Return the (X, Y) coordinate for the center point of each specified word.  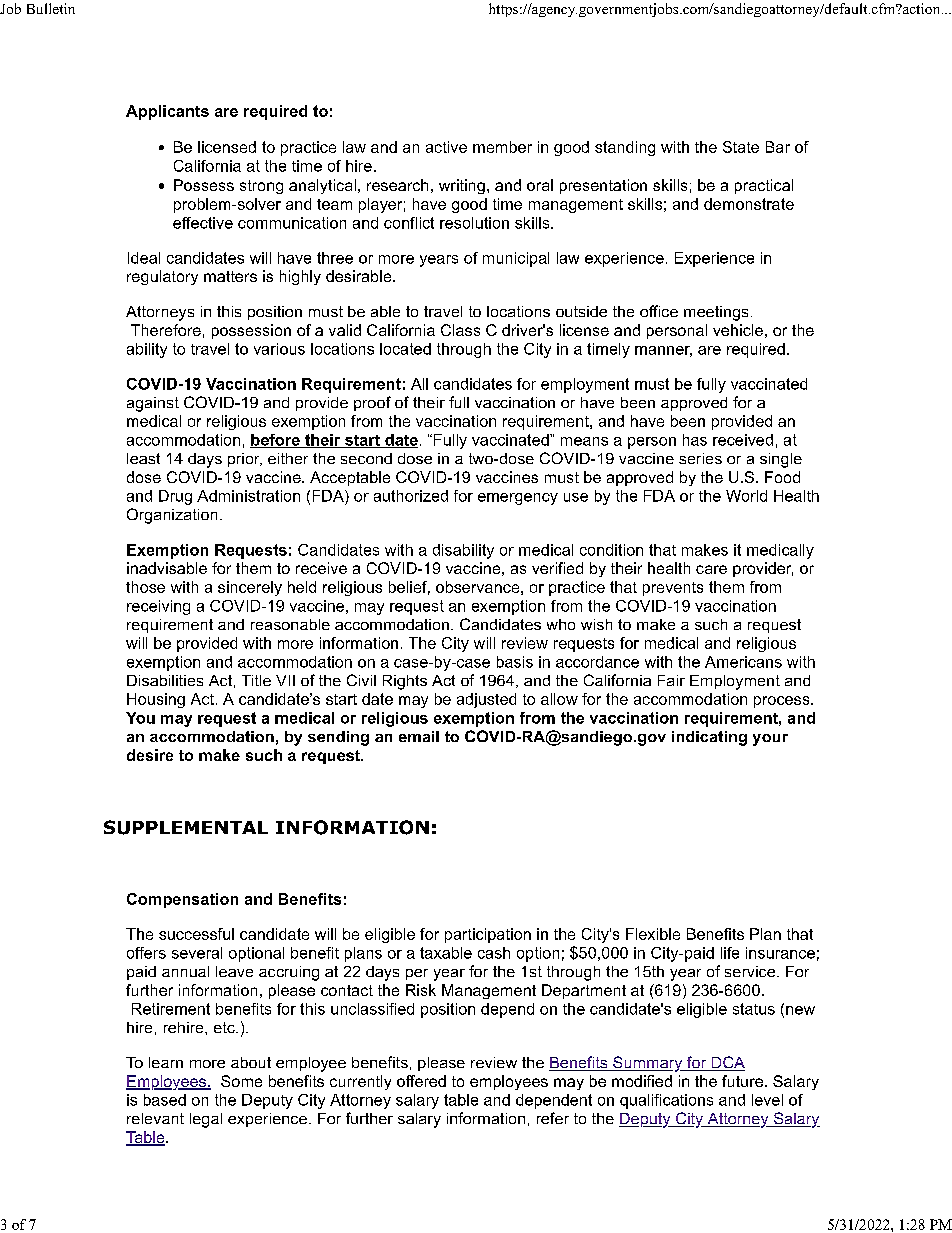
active (446, 147)
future (744, 1081)
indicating (709, 738)
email (419, 736)
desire (150, 755)
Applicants (167, 112)
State (741, 147)
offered (421, 1081)
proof (372, 403)
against (153, 404)
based (165, 1100)
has (695, 440)
